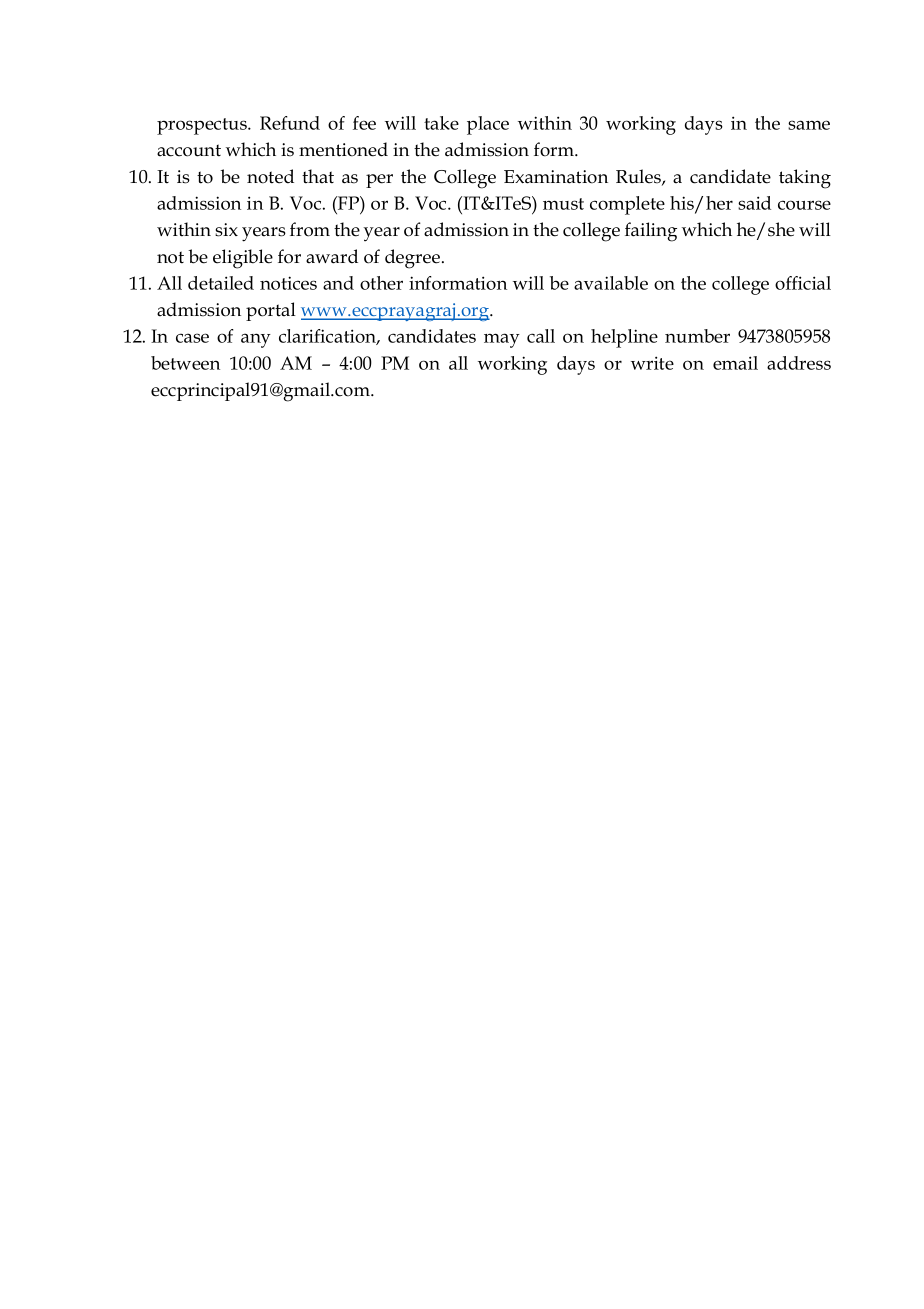 The width and height of the page is (924, 1309). Describe the element at coordinates (290, 123) in the page. I see `Refund` at that location.
